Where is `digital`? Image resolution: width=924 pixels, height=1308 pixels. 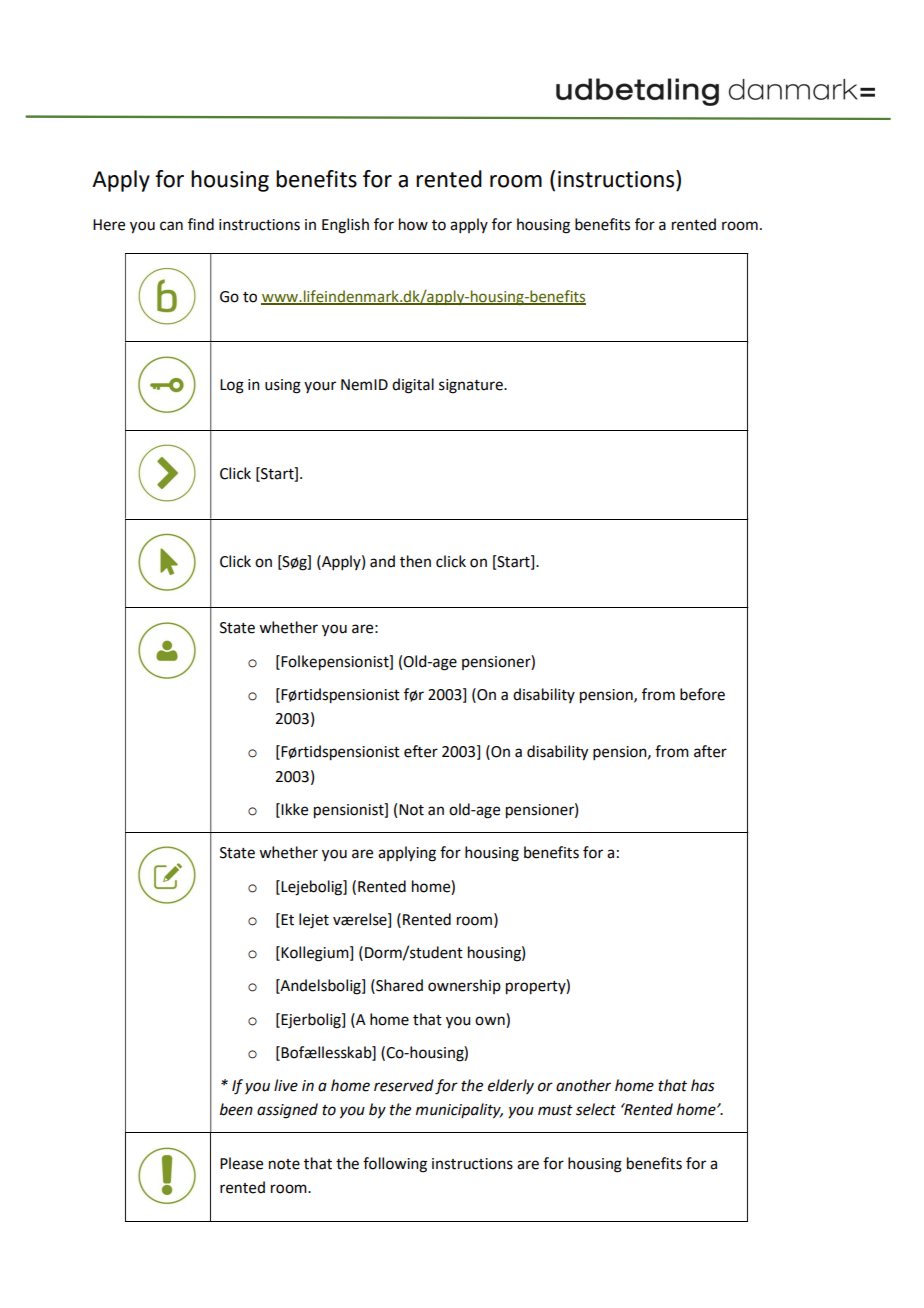 digital is located at coordinates (413, 386).
